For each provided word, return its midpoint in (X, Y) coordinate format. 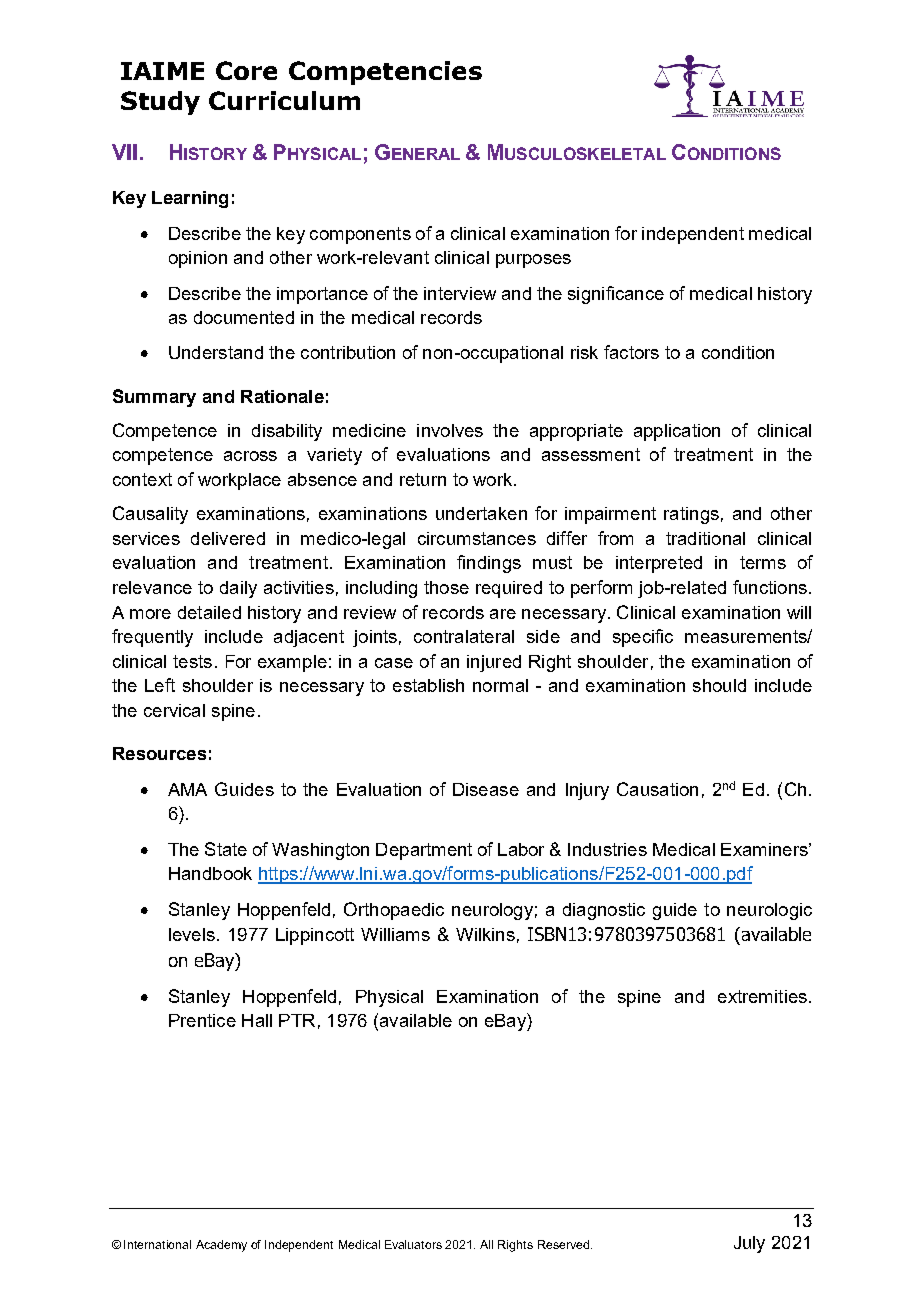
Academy (221, 1246)
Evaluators (413, 1244)
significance (616, 295)
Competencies (385, 73)
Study (160, 103)
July (749, 1244)
